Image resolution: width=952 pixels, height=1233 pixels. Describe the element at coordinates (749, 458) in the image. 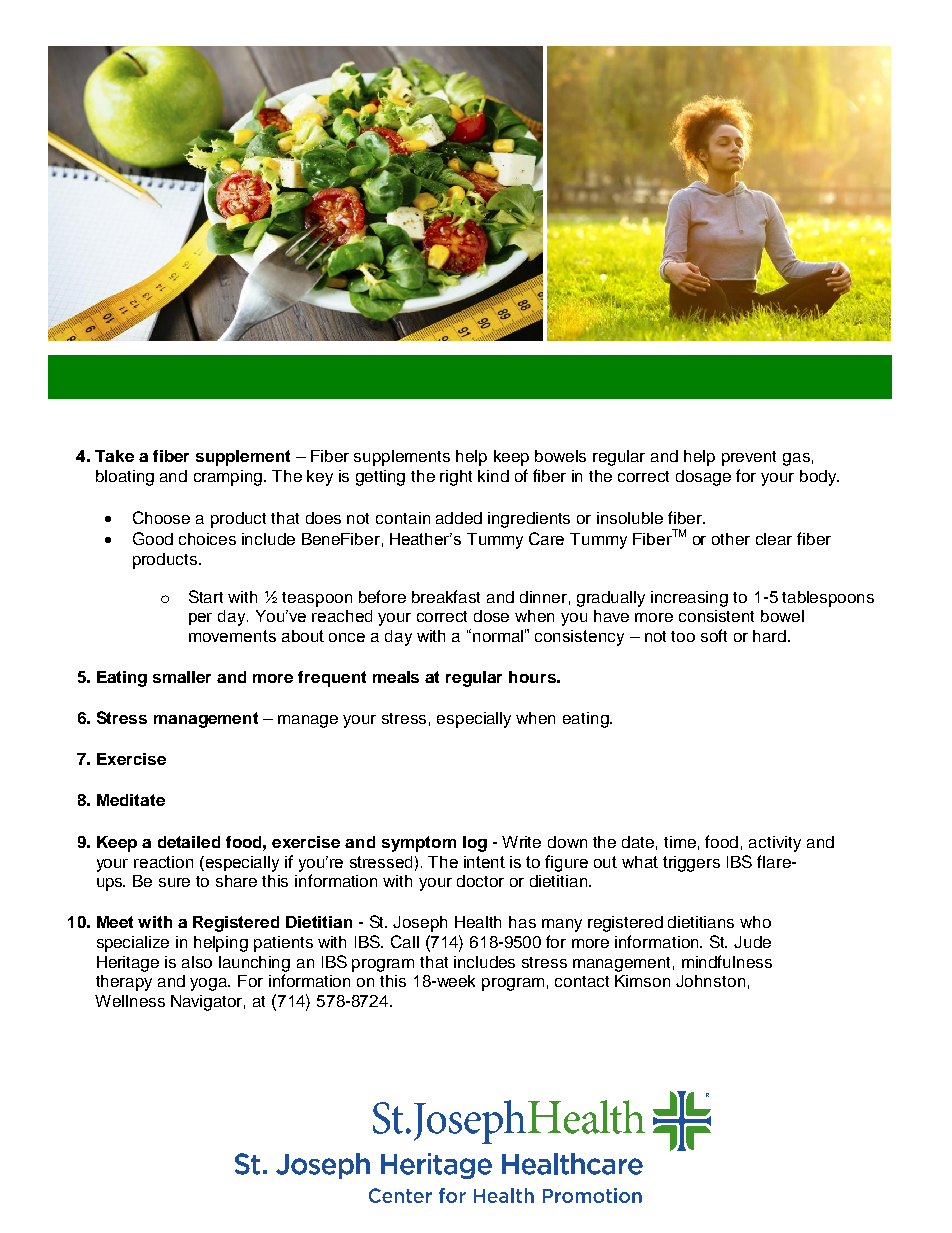

I see `prevent` at that location.
